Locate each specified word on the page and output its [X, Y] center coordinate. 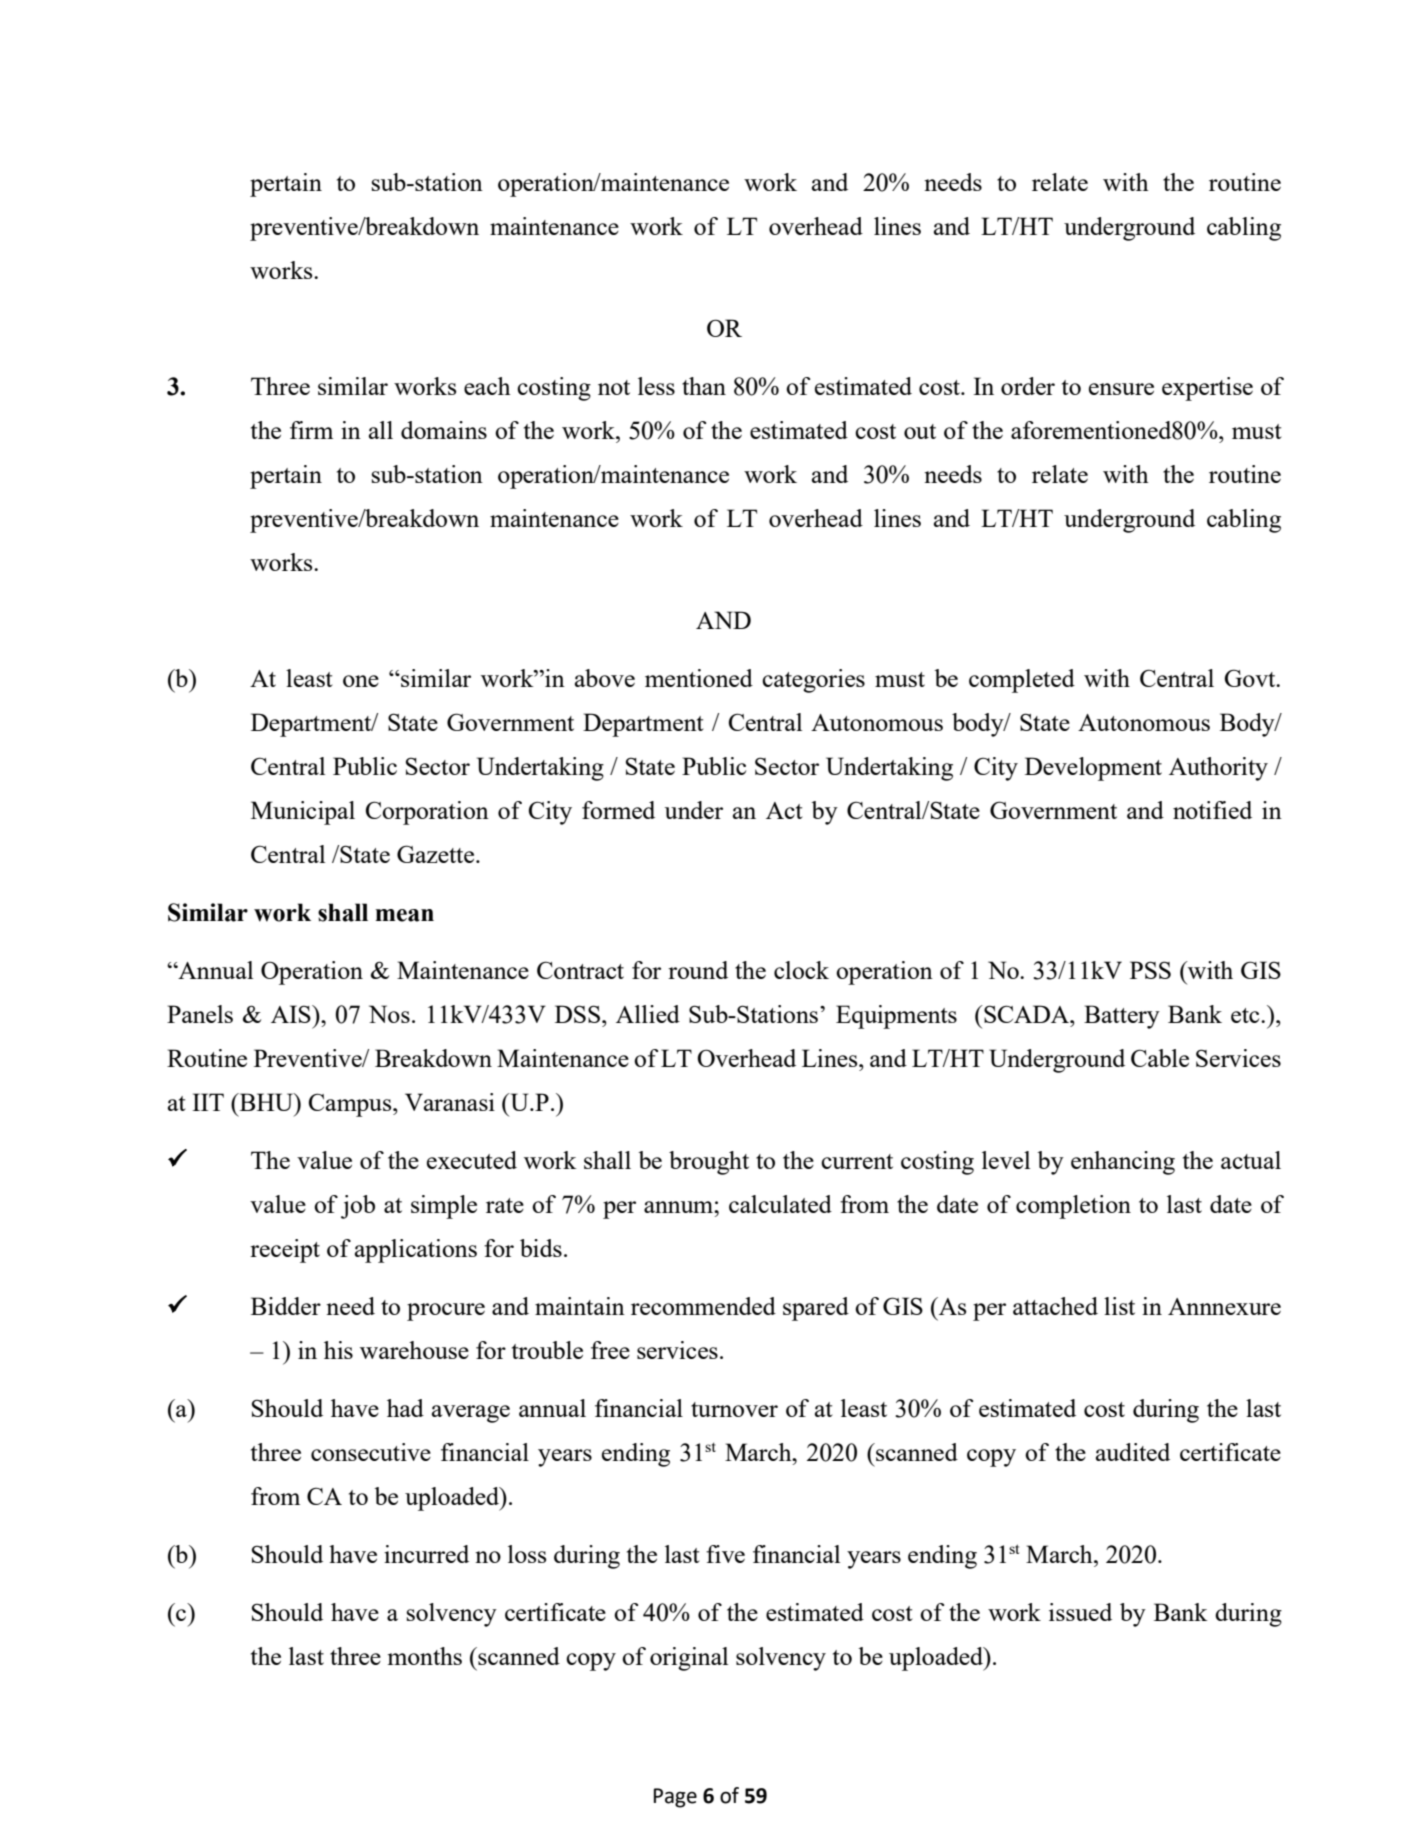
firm [311, 430]
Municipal [303, 813]
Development [1093, 769]
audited [1133, 1452]
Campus [351, 1105]
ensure [1121, 389]
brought [709, 1163]
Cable [1160, 1058]
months [425, 1656]
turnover [734, 1409]
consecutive [371, 1452]
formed [618, 810]
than [704, 386]
